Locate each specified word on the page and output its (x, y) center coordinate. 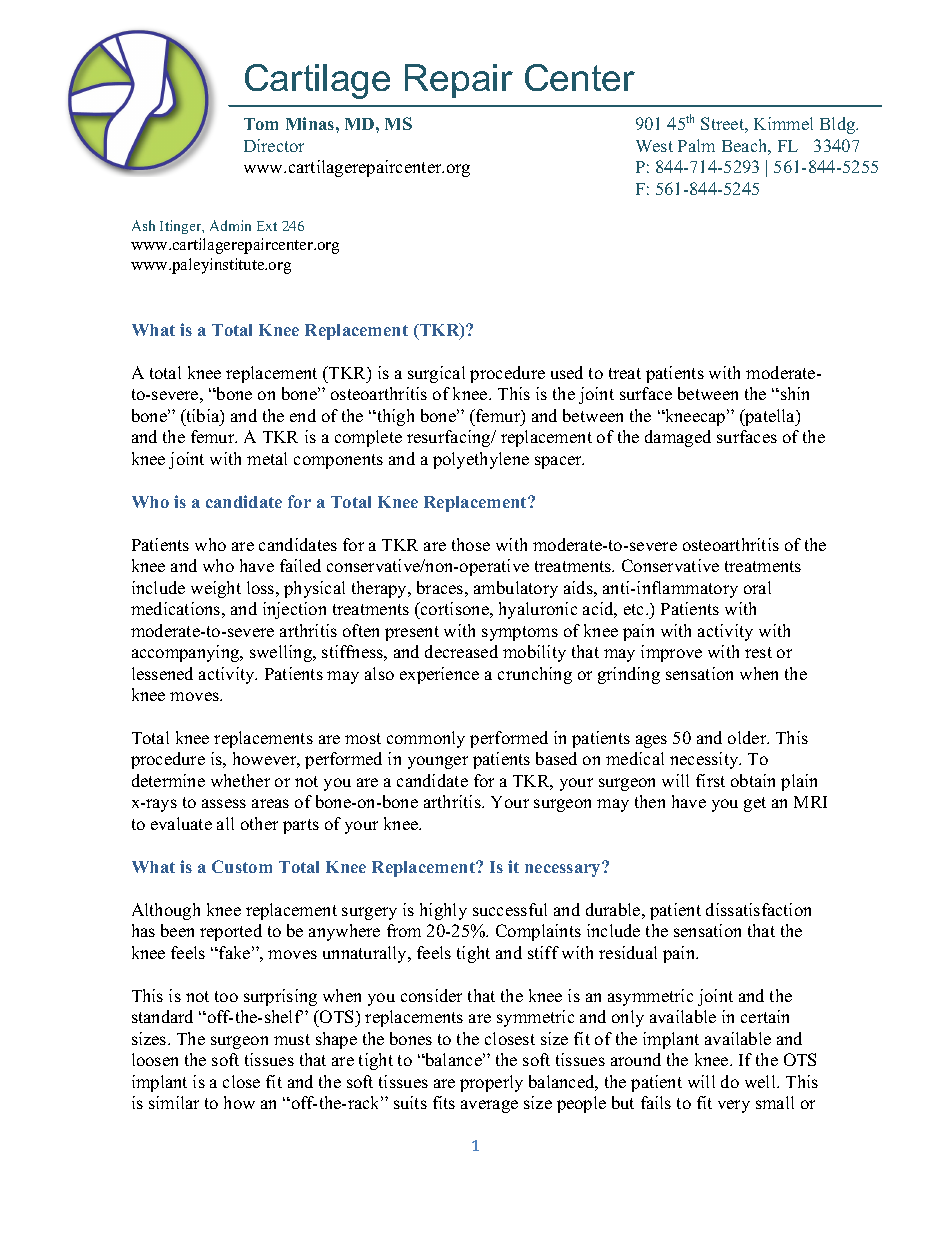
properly (491, 1083)
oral (757, 587)
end (303, 415)
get (755, 804)
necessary (564, 869)
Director (274, 145)
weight (216, 589)
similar (174, 1102)
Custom (242, 866)
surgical (436, 374)
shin (795, 393)
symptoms (520, 633)
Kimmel (783, 123)
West (654, 146)
